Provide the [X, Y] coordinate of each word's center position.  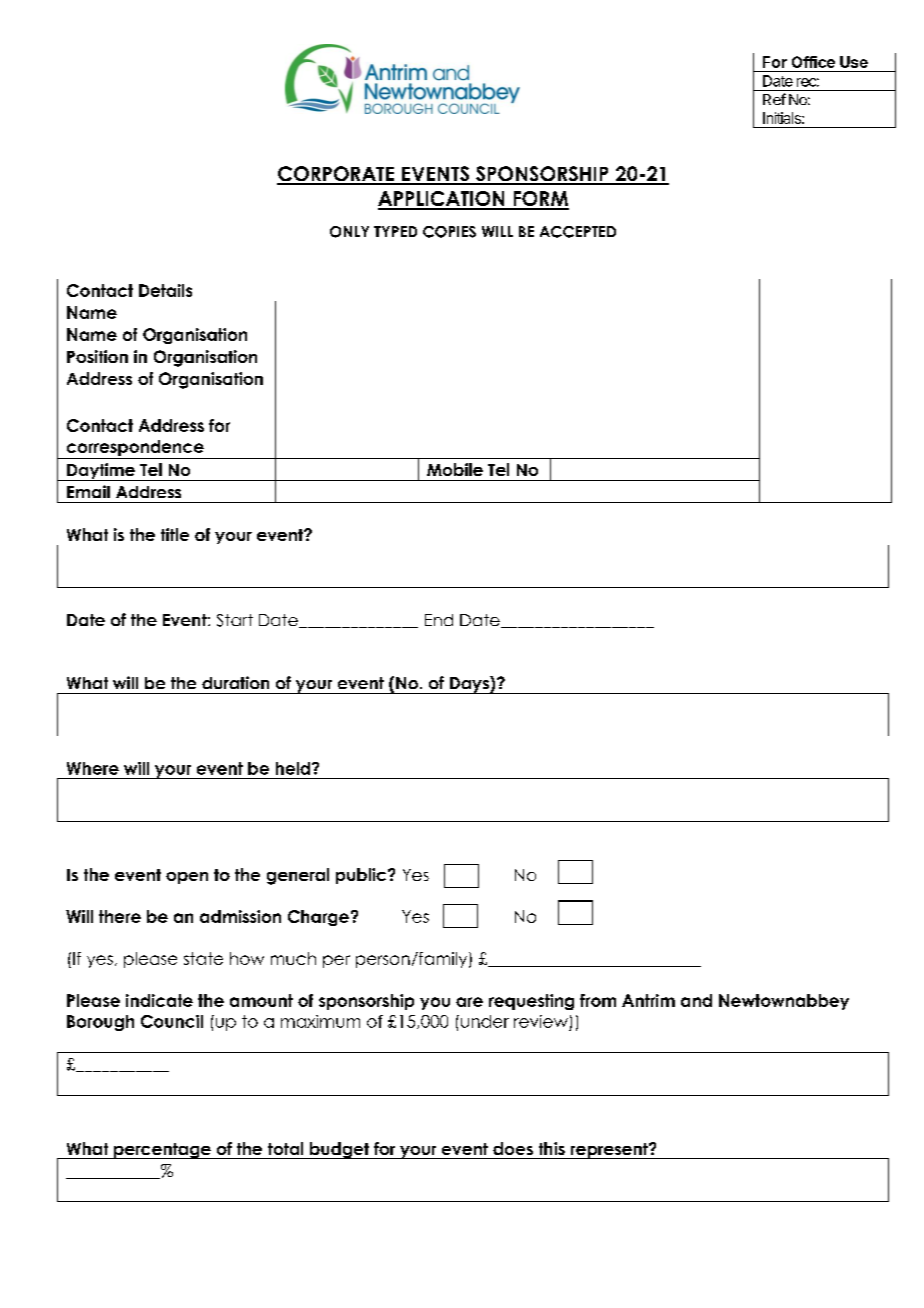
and [696, 1000]
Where [93, 768]
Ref [774, 99]
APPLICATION [442, 200]
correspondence [135, 449]
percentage [162, 1151]
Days [469, 685]
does [513, 1148]
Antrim [648, 1000]
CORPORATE [337, 175]
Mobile [455, 469]
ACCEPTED [578, 232]
